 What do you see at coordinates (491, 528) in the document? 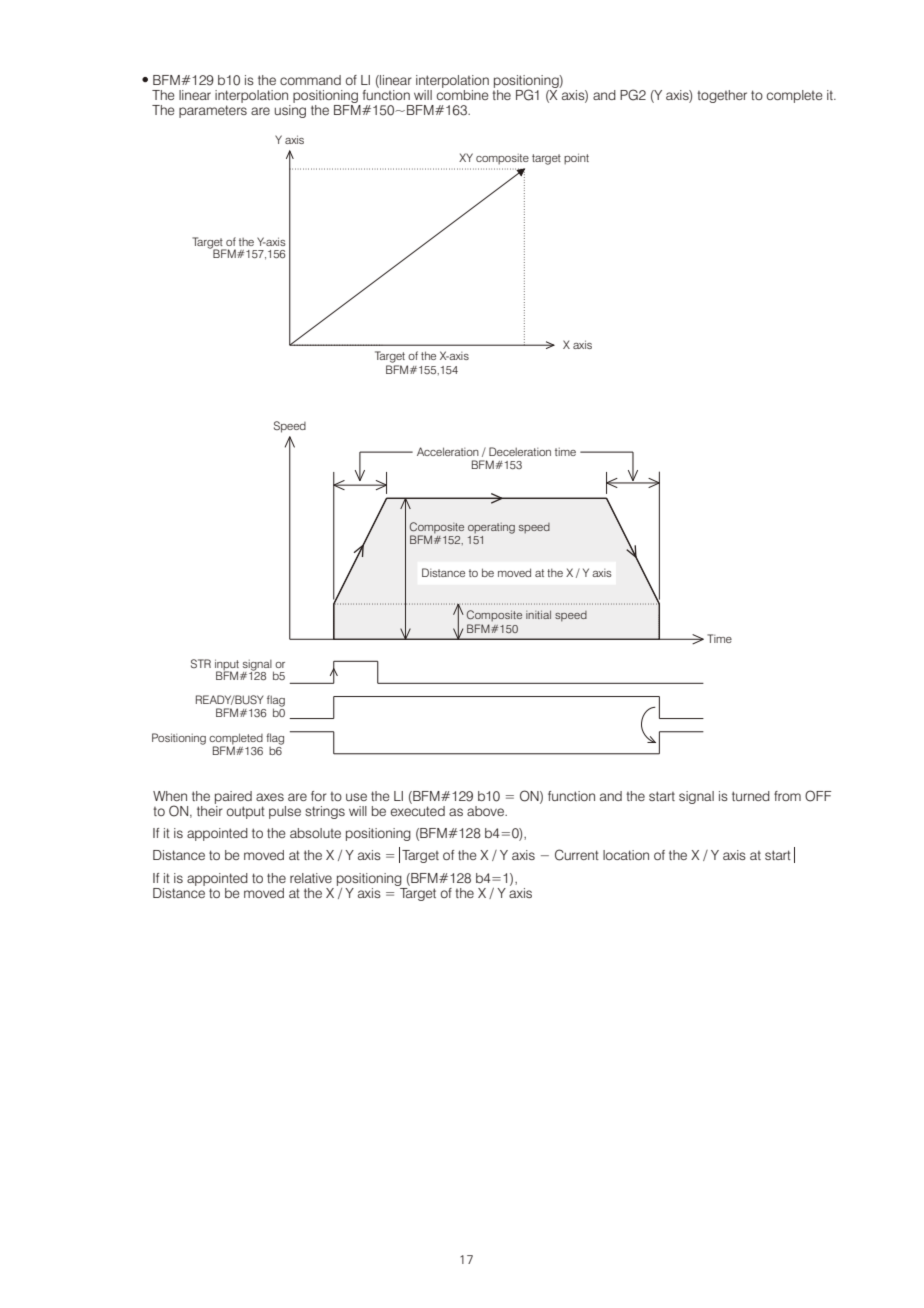
I see `operating` at bounding box center [491, 528].
